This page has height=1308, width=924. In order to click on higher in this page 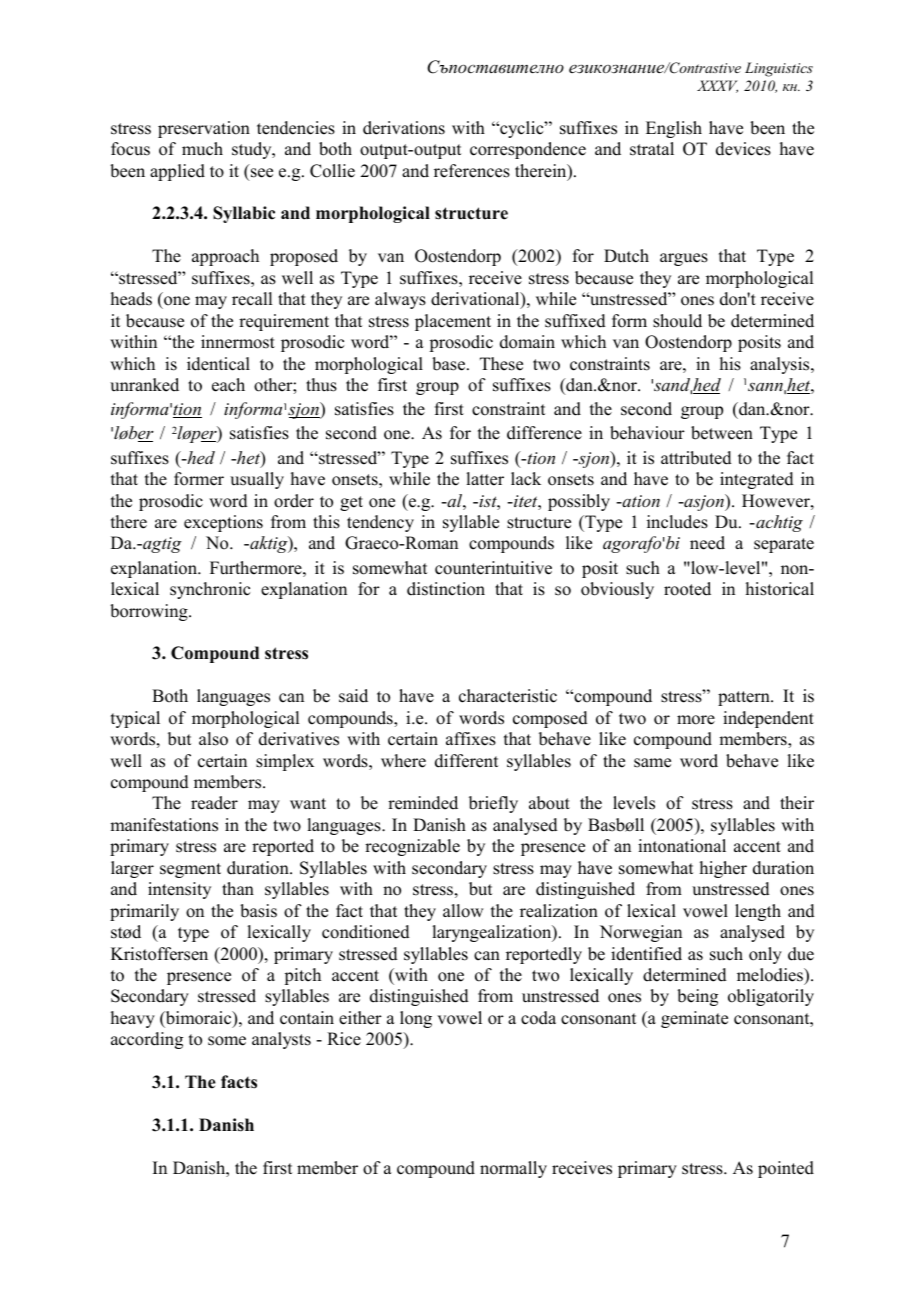, I will do `click(723, 869)`.
